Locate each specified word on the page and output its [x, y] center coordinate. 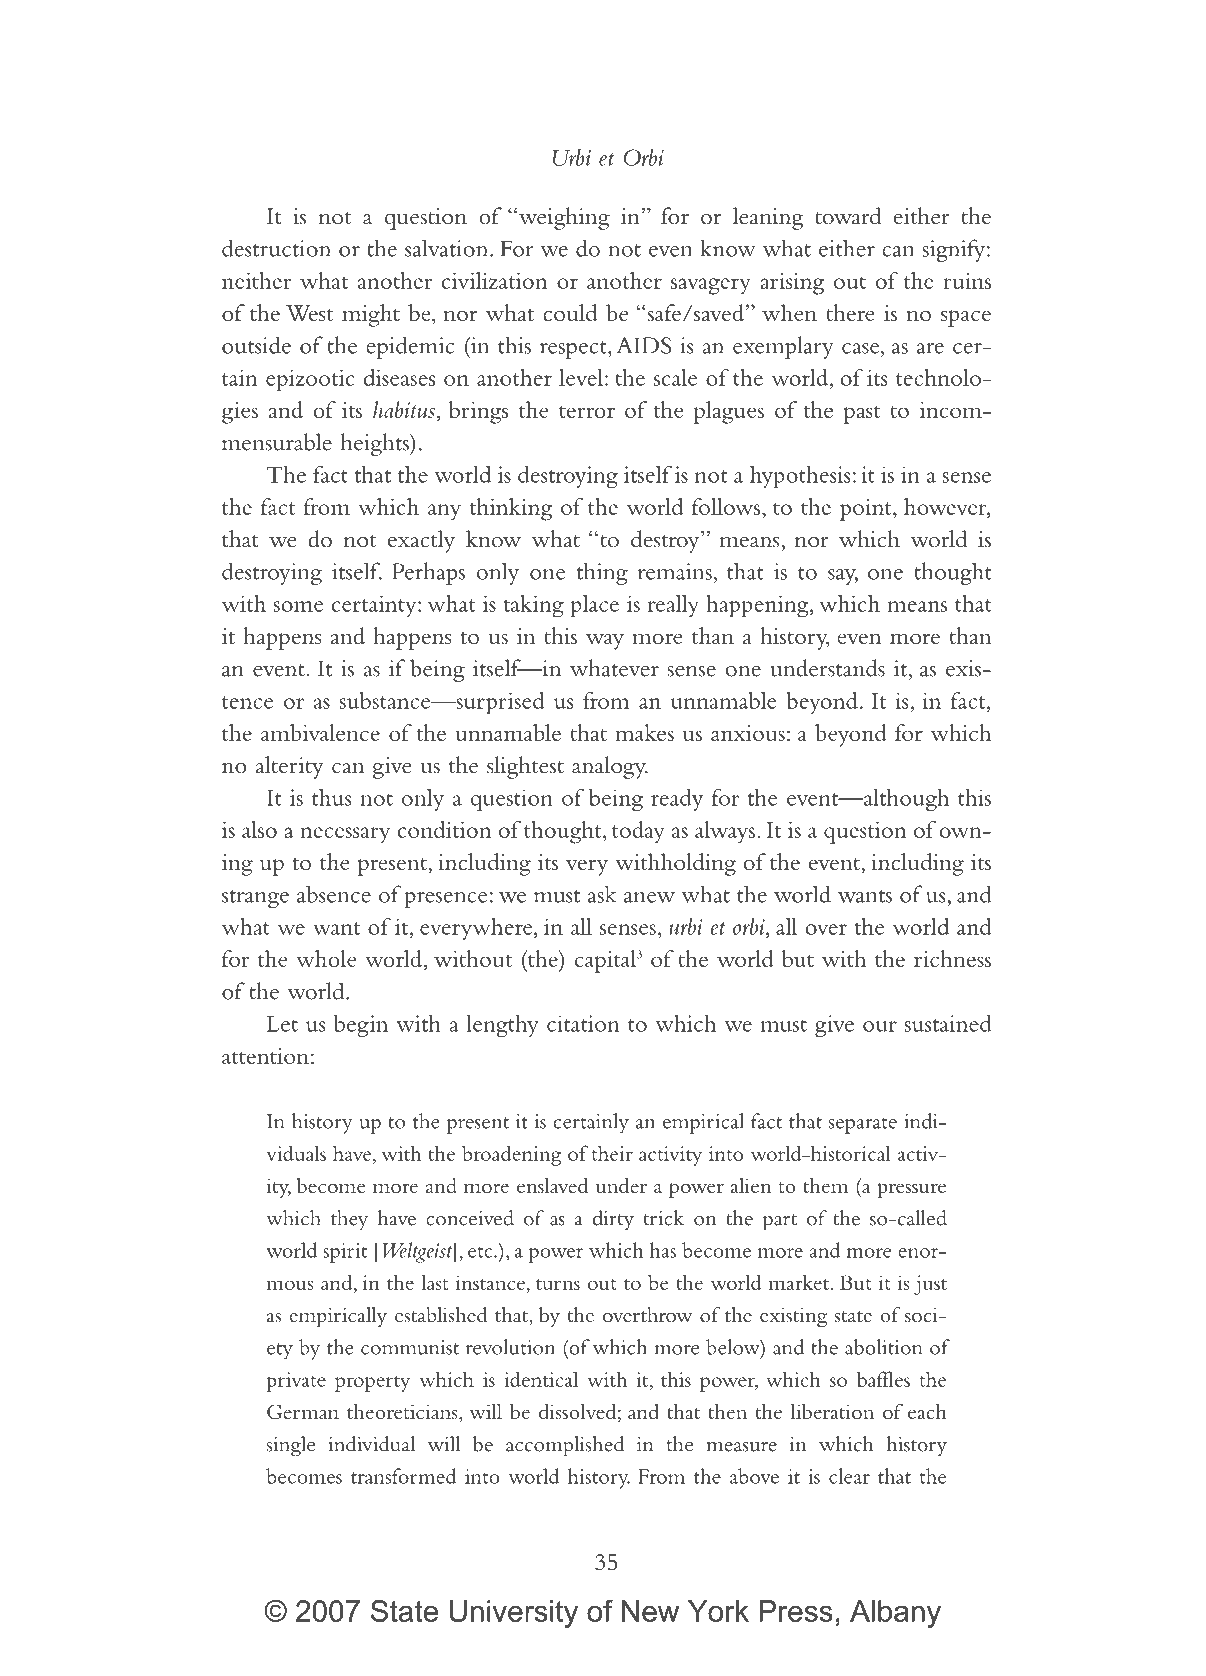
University [514, 1614]
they [349, 1220]
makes [644, 732]
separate [863, 1125]
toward [848, 216]
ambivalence [320, 732]
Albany [895, 1614]
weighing [564, 218]
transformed [404, 1476]
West [309, 313]
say [843, 577]
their [612, 1153]
